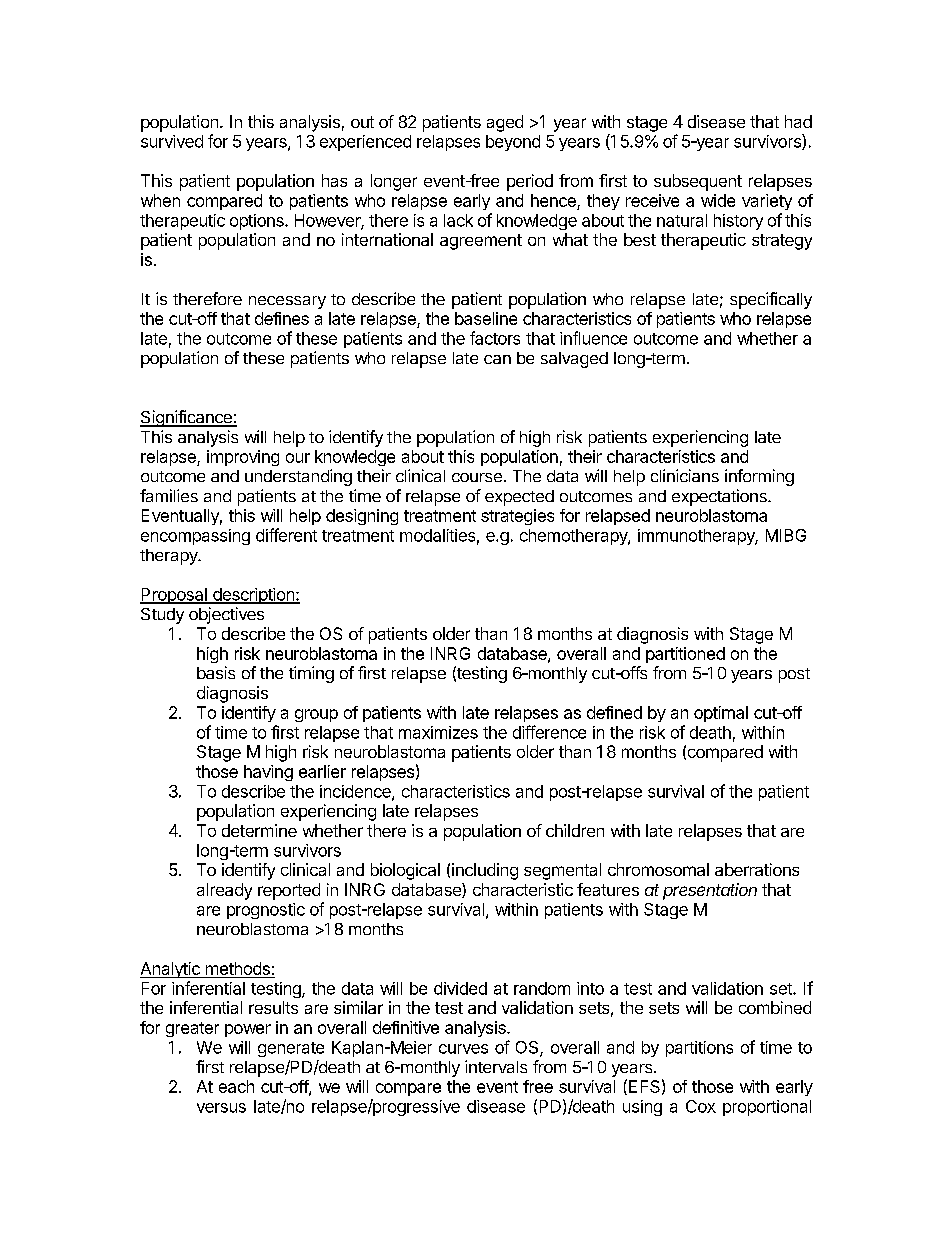 This image has height=1233, width=952. What do you see at coordinates (268, 773) in the image?
I see `having` at bounding box center [268, 773].
